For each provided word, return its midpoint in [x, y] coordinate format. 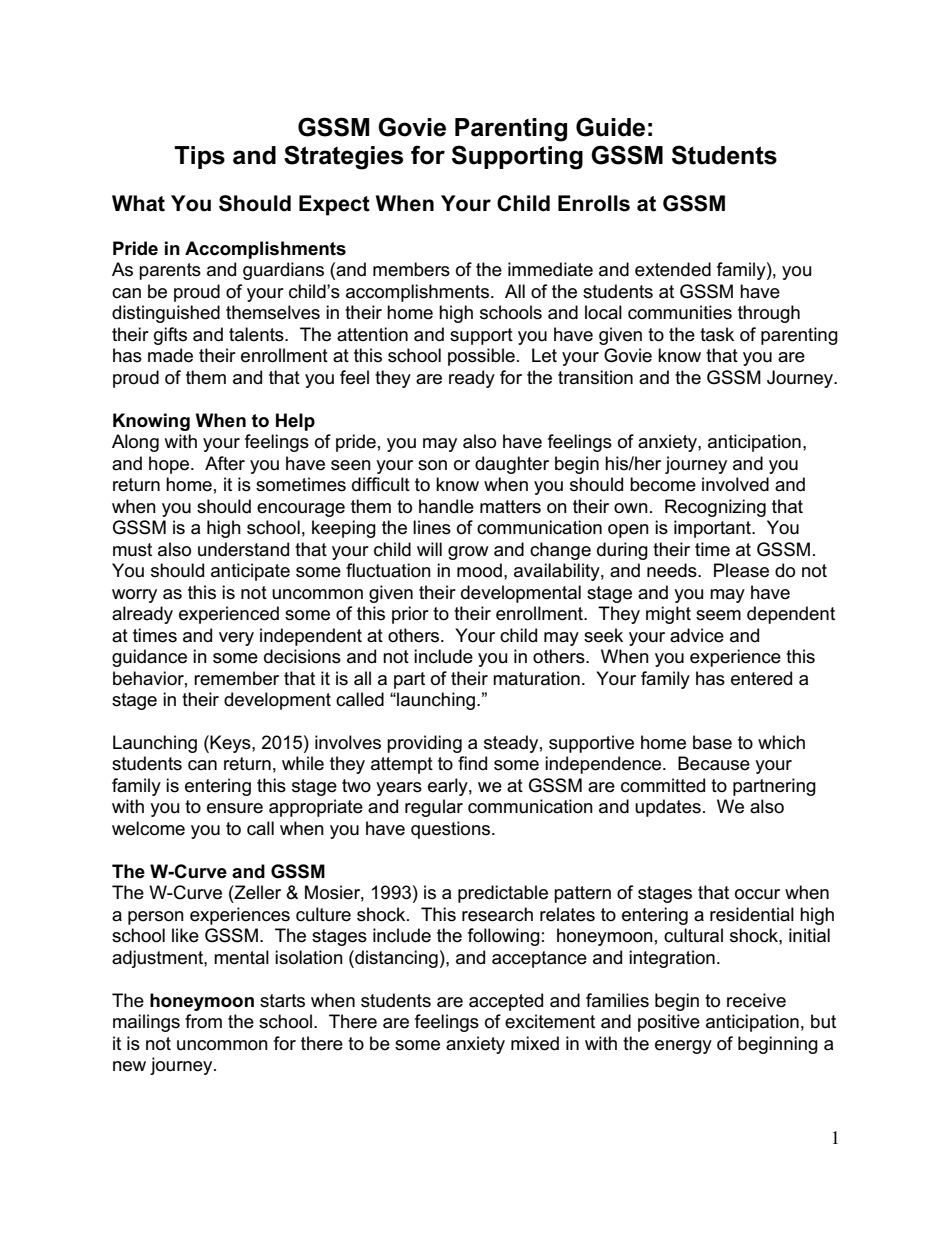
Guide [610, 127]
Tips [199, 157]
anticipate [250, 572]
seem [718, 615]
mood [479, 570]
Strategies [343, 157]
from [203, 1021]
